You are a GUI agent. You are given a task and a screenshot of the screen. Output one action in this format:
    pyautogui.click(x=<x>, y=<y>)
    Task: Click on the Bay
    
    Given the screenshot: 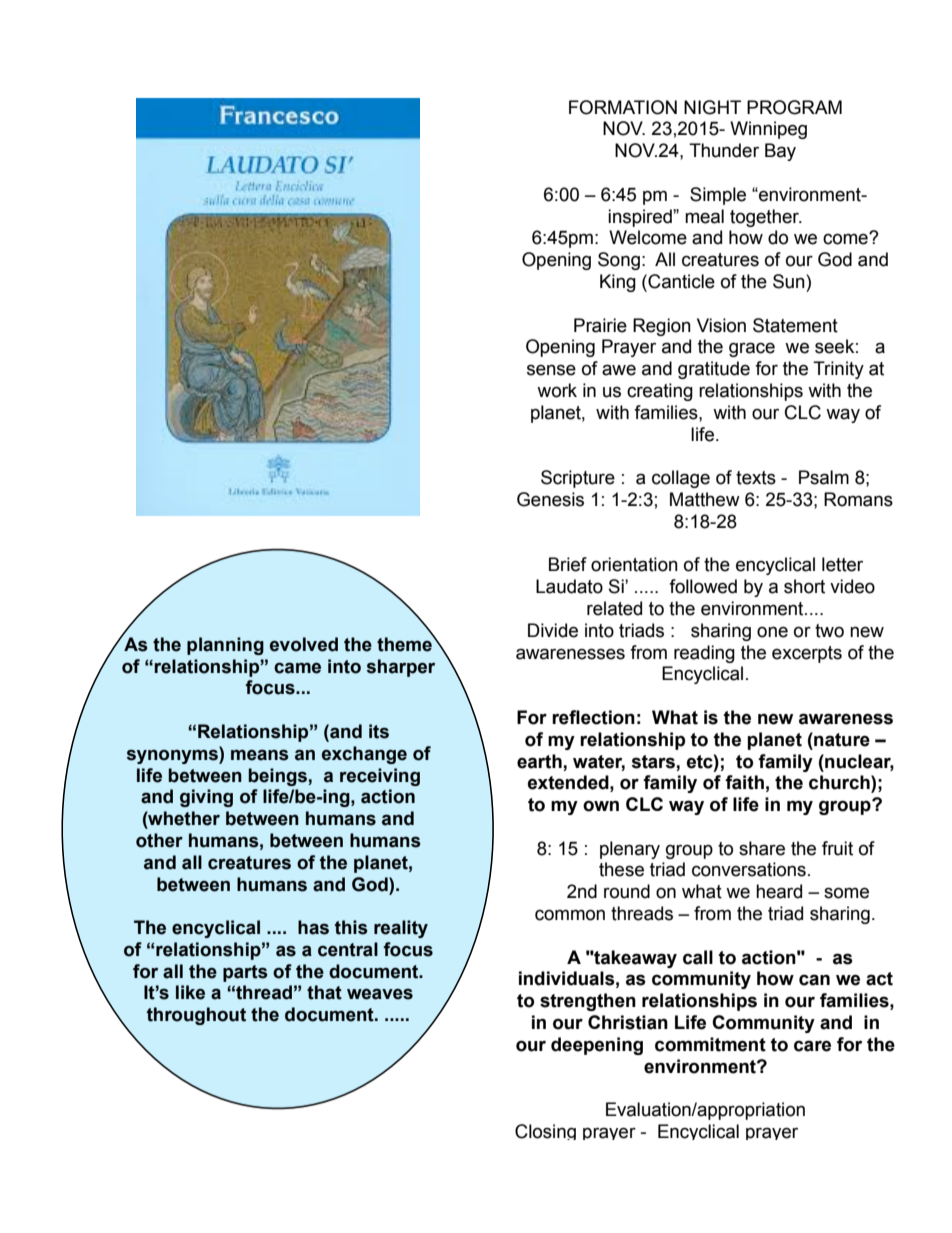 What is the action you would take?
    pyautogui.click(x=780, y=152)
